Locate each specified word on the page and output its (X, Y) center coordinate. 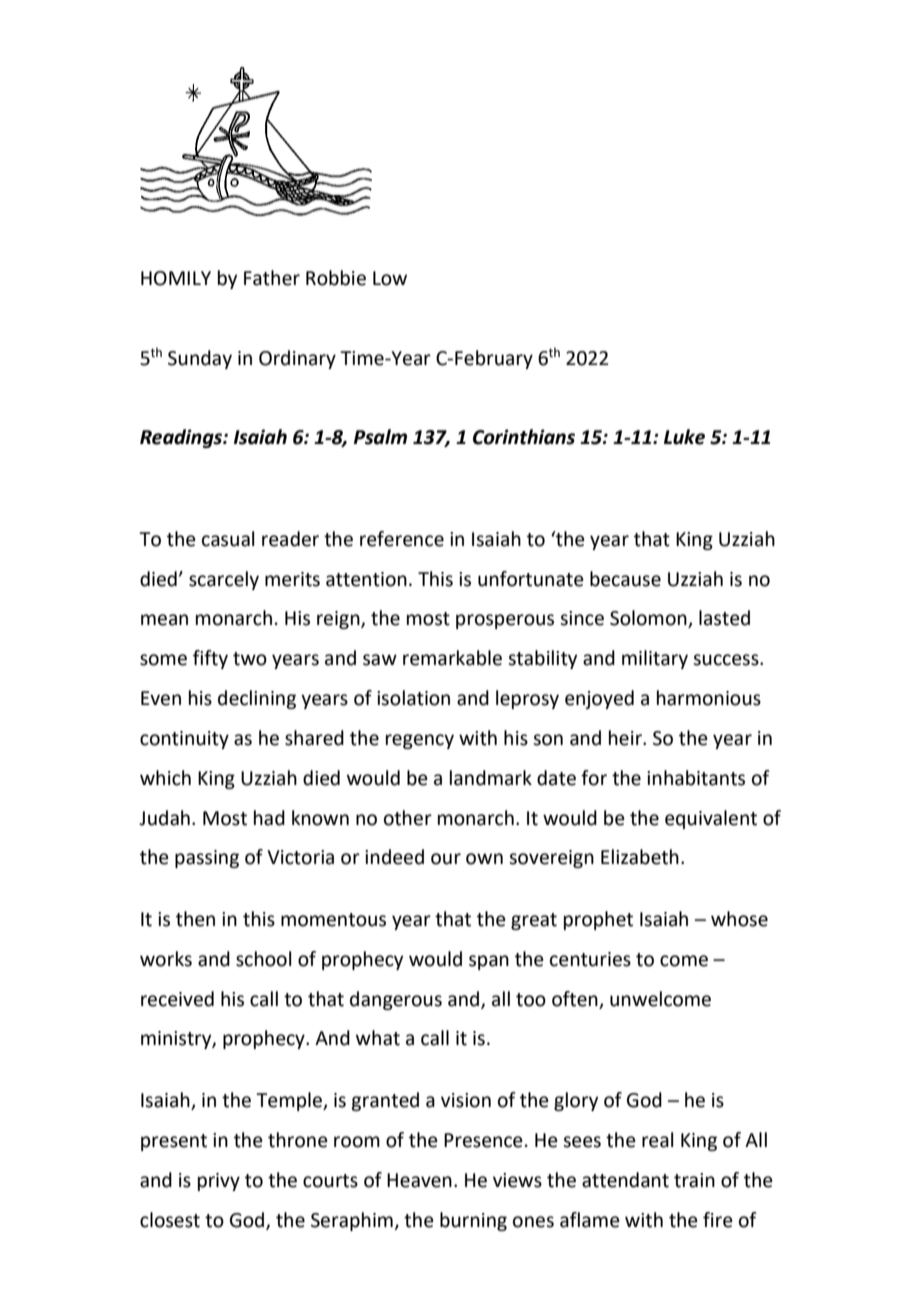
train (694, 1180)
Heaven (419, 1180)
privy (219, 1182)
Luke (684, 437)
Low (390, 278)
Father (272, 278)
